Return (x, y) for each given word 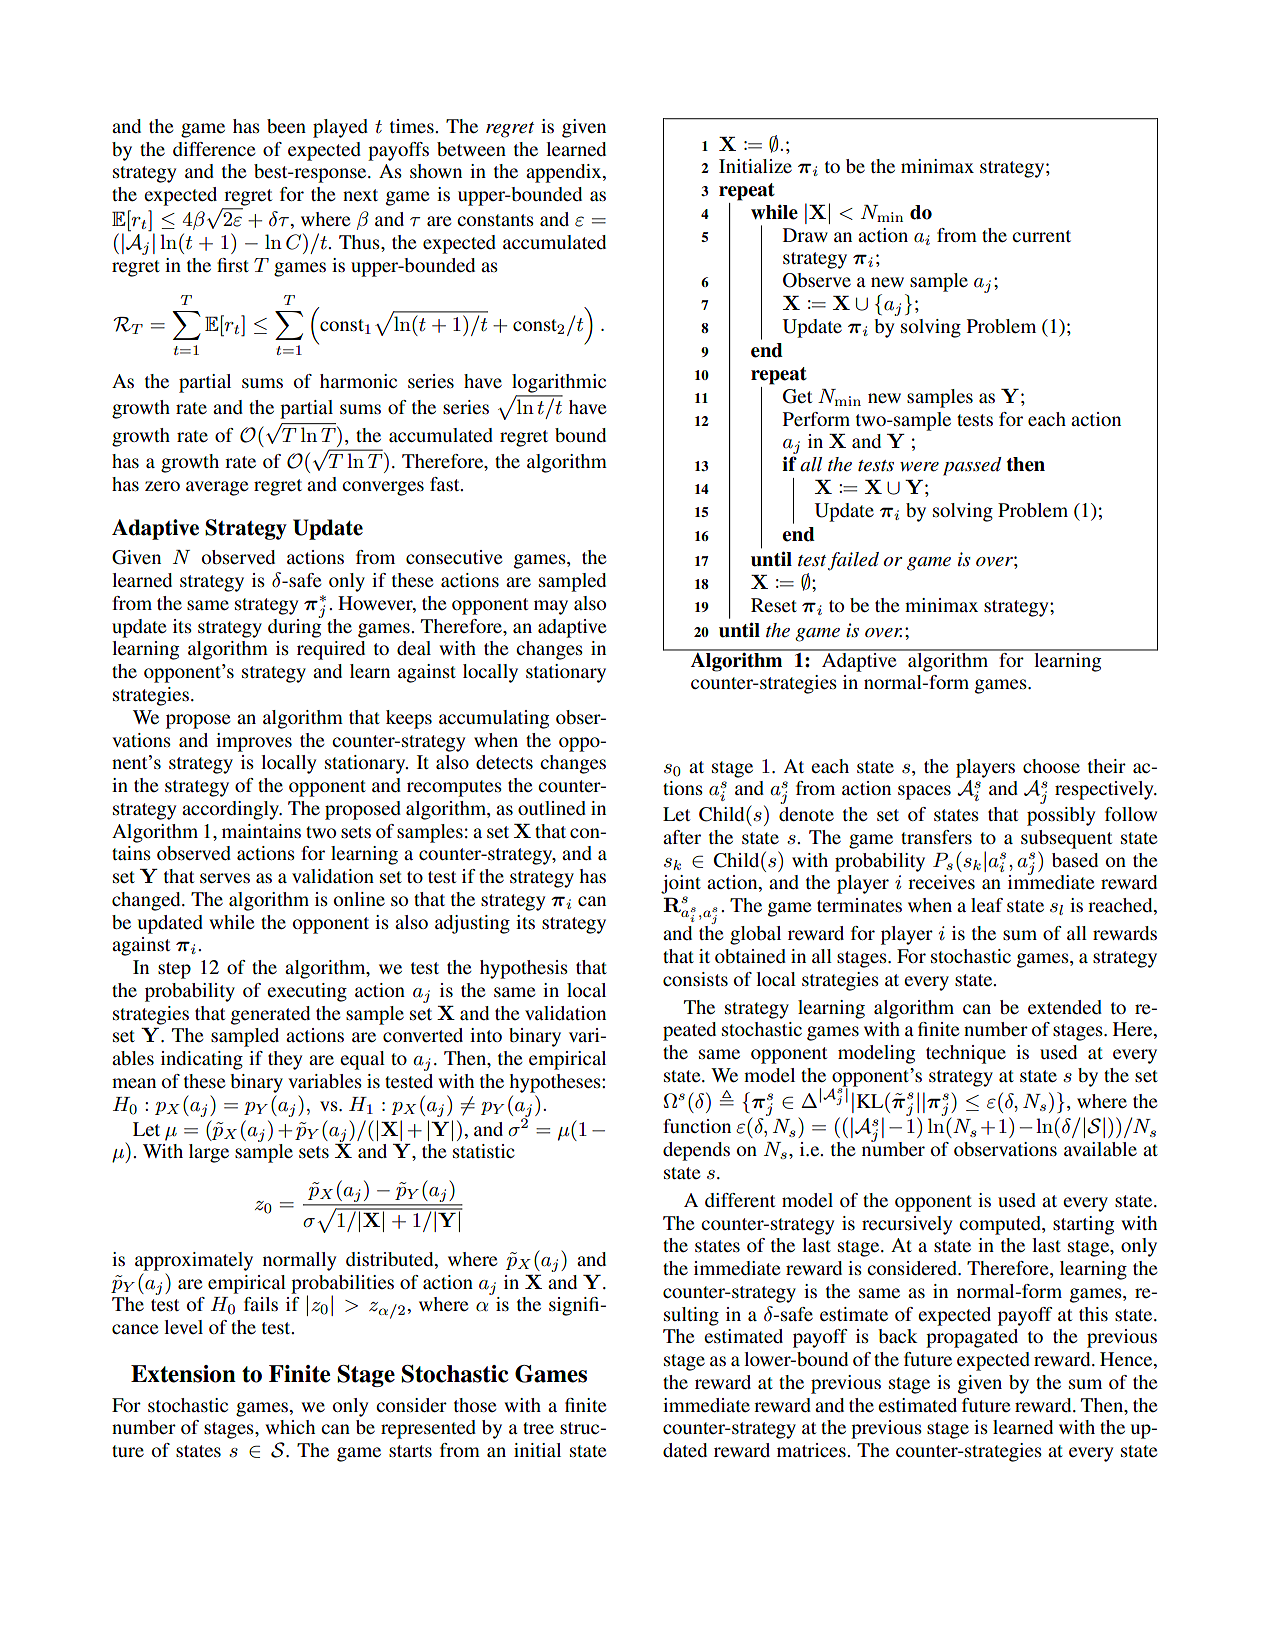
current (1041, 236)
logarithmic (559, 383)
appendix (565, 173)
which (290, 1427)
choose (1051, 766)
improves (254, 742)
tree (538, 1428)
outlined (552, 808)
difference (214, 149)
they (285, 1060)
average (217, 488)
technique (966, 1054)
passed (972, 466)
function (697, 1126)
